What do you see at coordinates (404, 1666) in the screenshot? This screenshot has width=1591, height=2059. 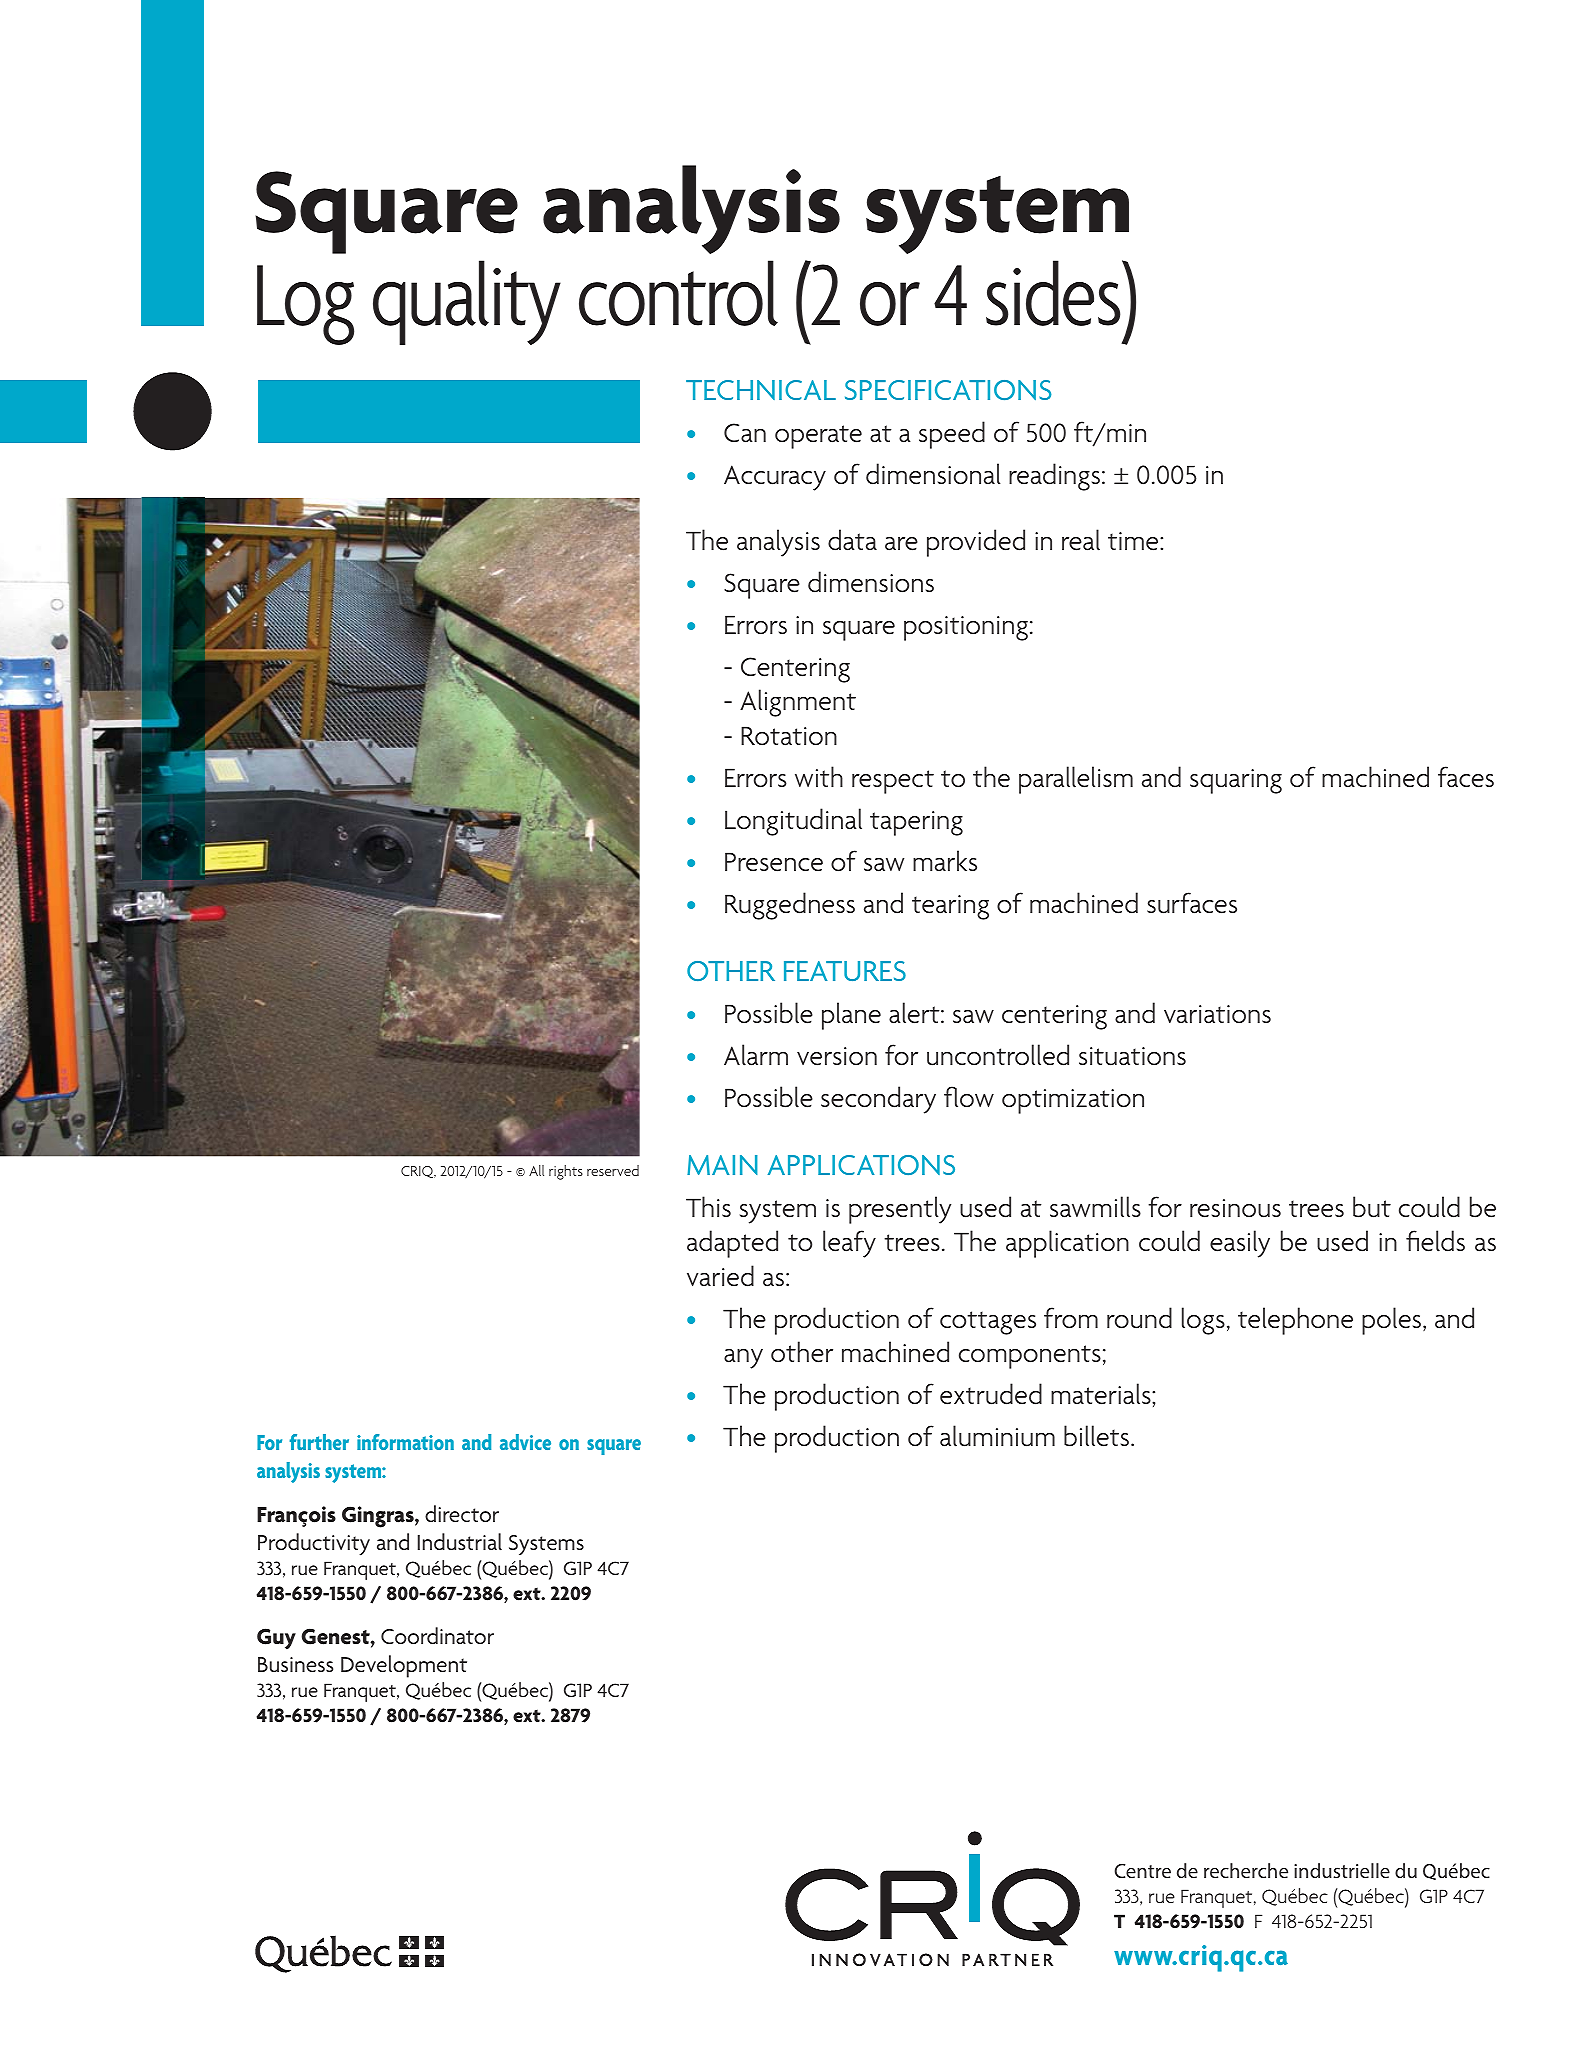 I see `Development` at bounding box center [404, 1666].
